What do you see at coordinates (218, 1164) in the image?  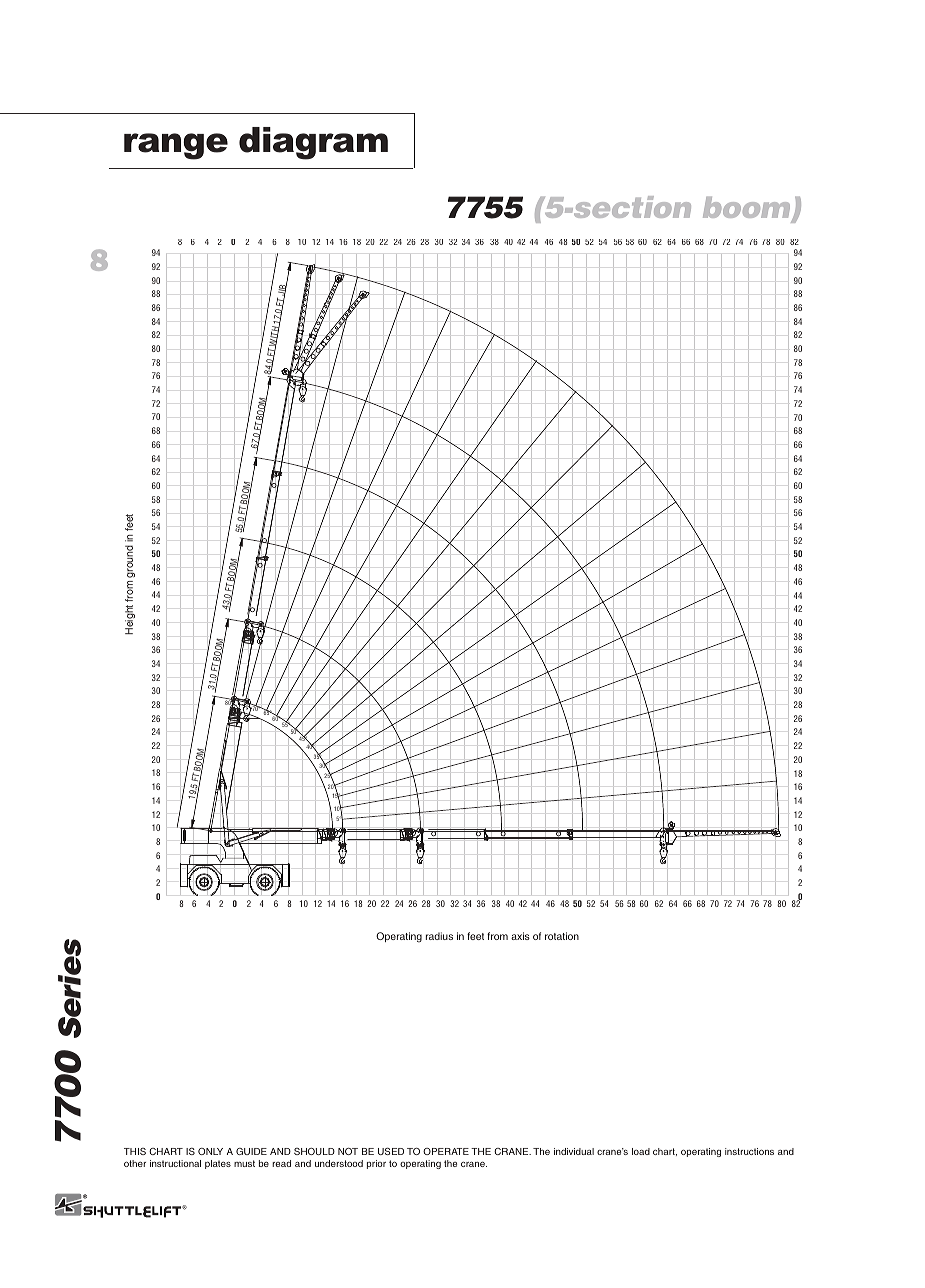 I see `plates` at bounding box center [218, 1164].
